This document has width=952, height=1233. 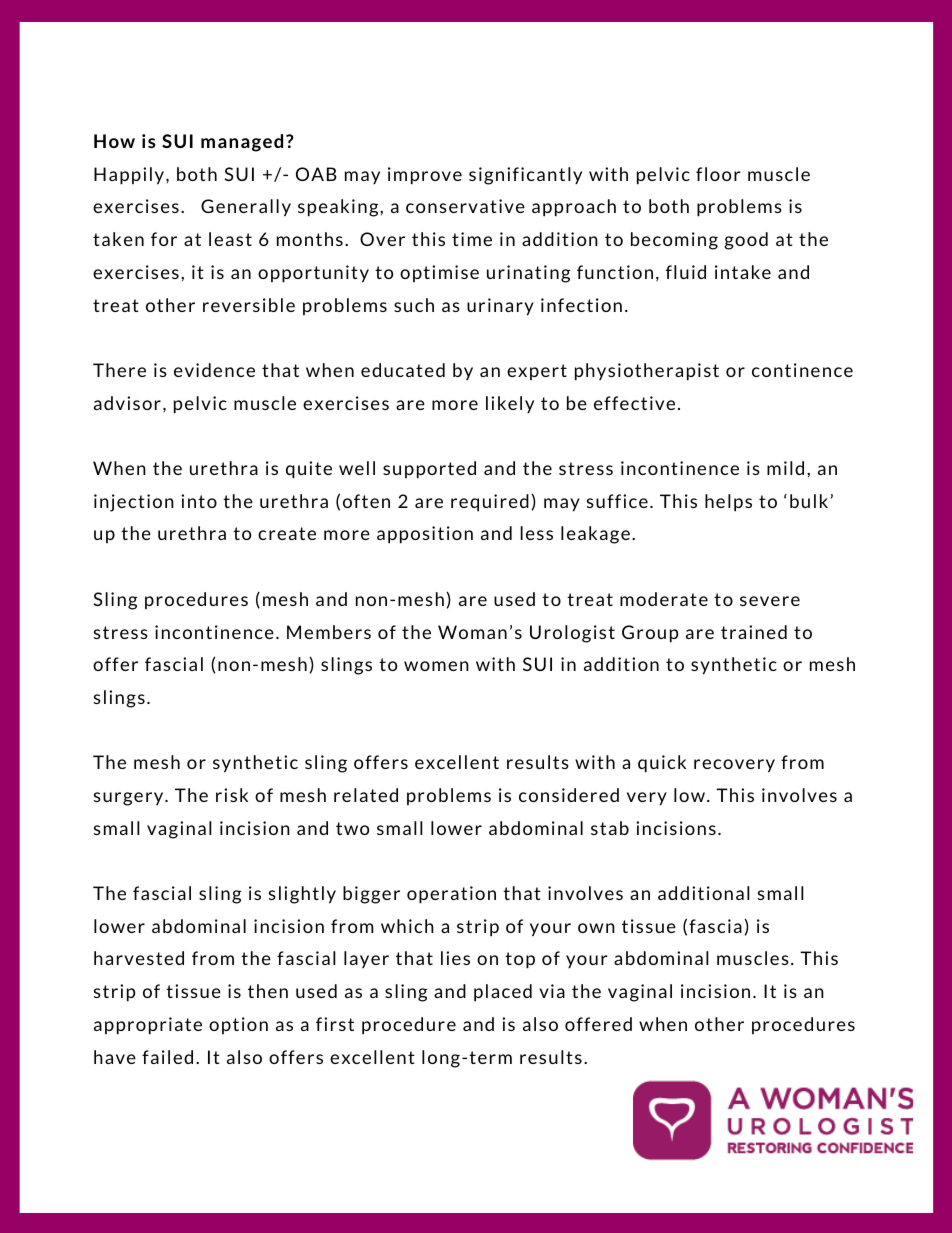 What do you see at coordinates (662, 764) in the document?
I see `quick` at bounding box center [662, 764].
